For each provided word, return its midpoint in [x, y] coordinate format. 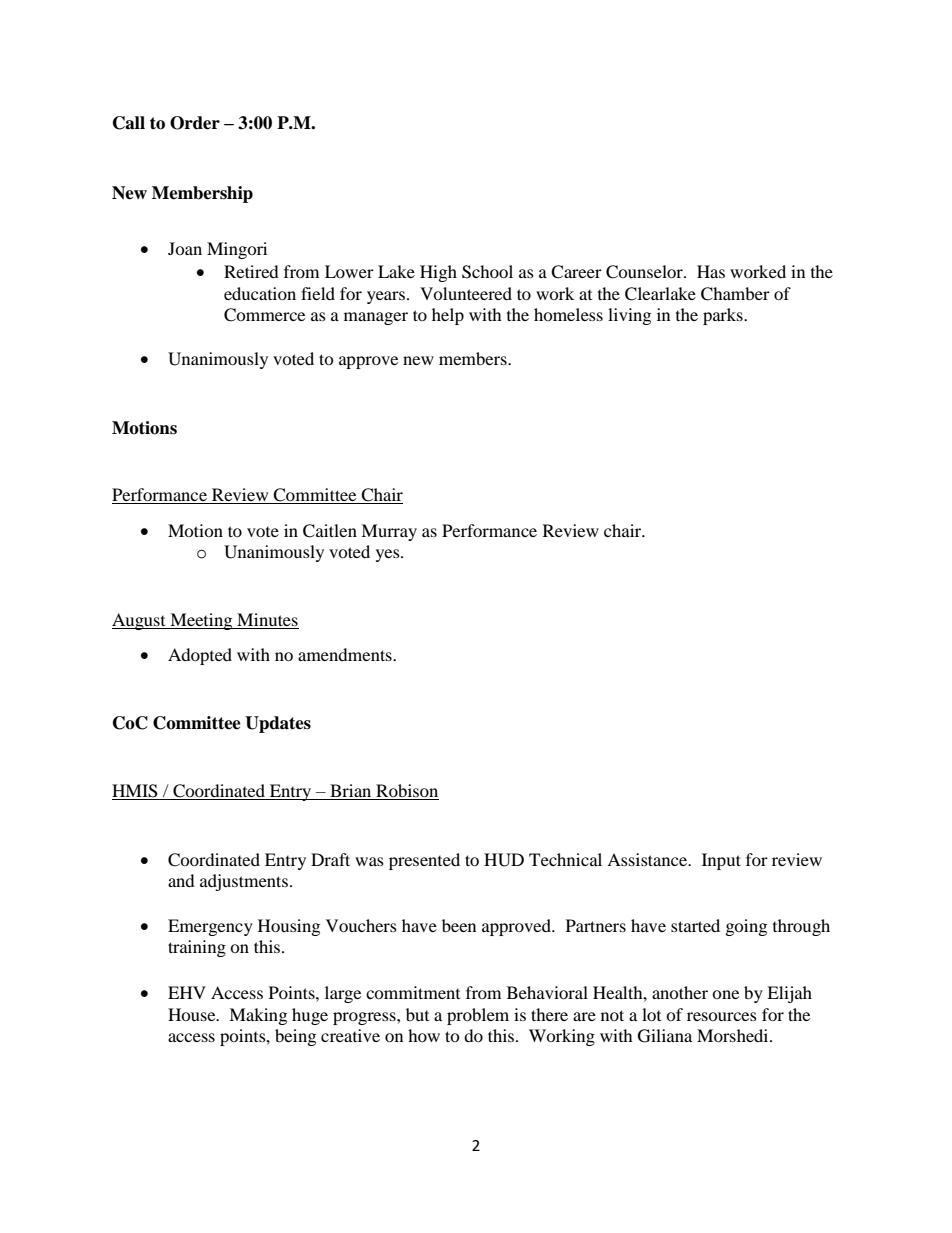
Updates [278, 724]
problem [478, 1016]
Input [721, 861]
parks [724, 316]
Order [195, 123]
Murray [389, 532]
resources [722, 1016]
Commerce [264, 315]
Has [711, 271]
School [487, 272]
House [193, 1014]
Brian [351, 792]
